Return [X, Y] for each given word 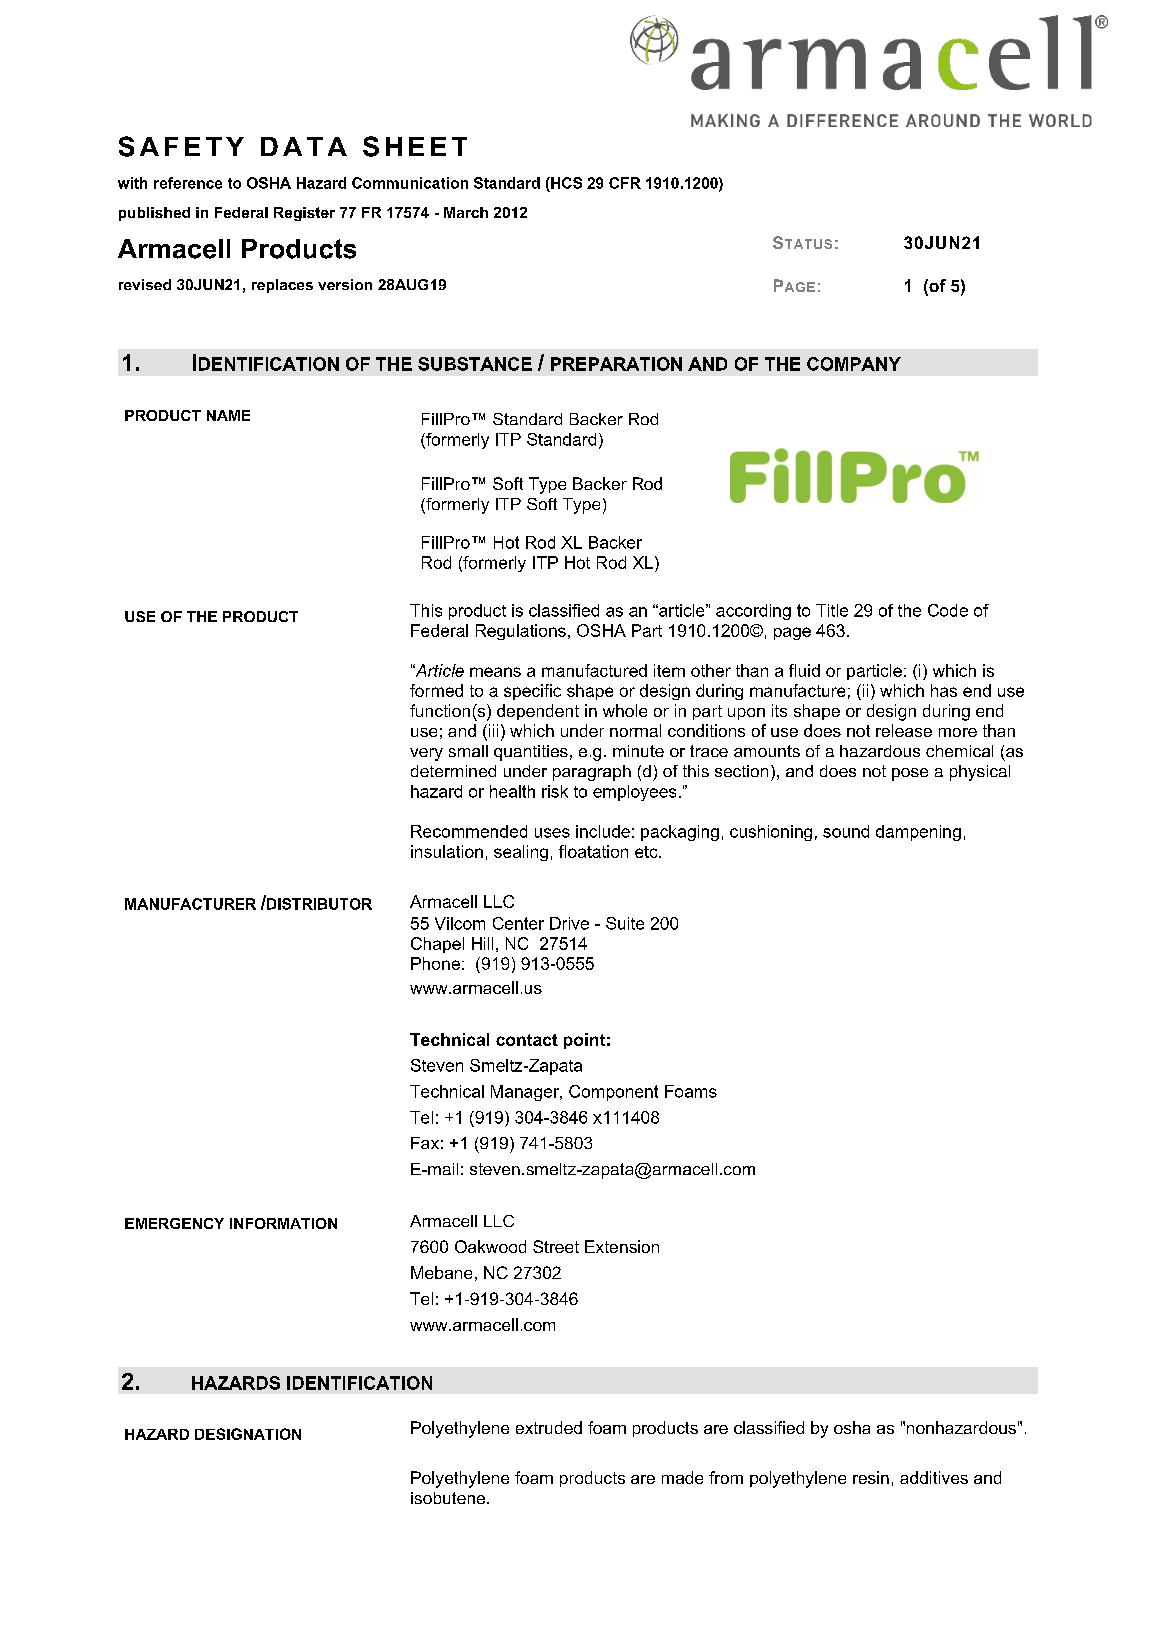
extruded [549, 1427]
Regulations [521, 632]
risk [555, 791]
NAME [228, 415]
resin [871, 1477]
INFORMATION [283, 1223]
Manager [526, 1093]
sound [846, 831]
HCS [565, 183]
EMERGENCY [174, 1223]
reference [188, 183]
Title [832, 610]
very [426, 754]
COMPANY [854, 364]
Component [613, 1093]
